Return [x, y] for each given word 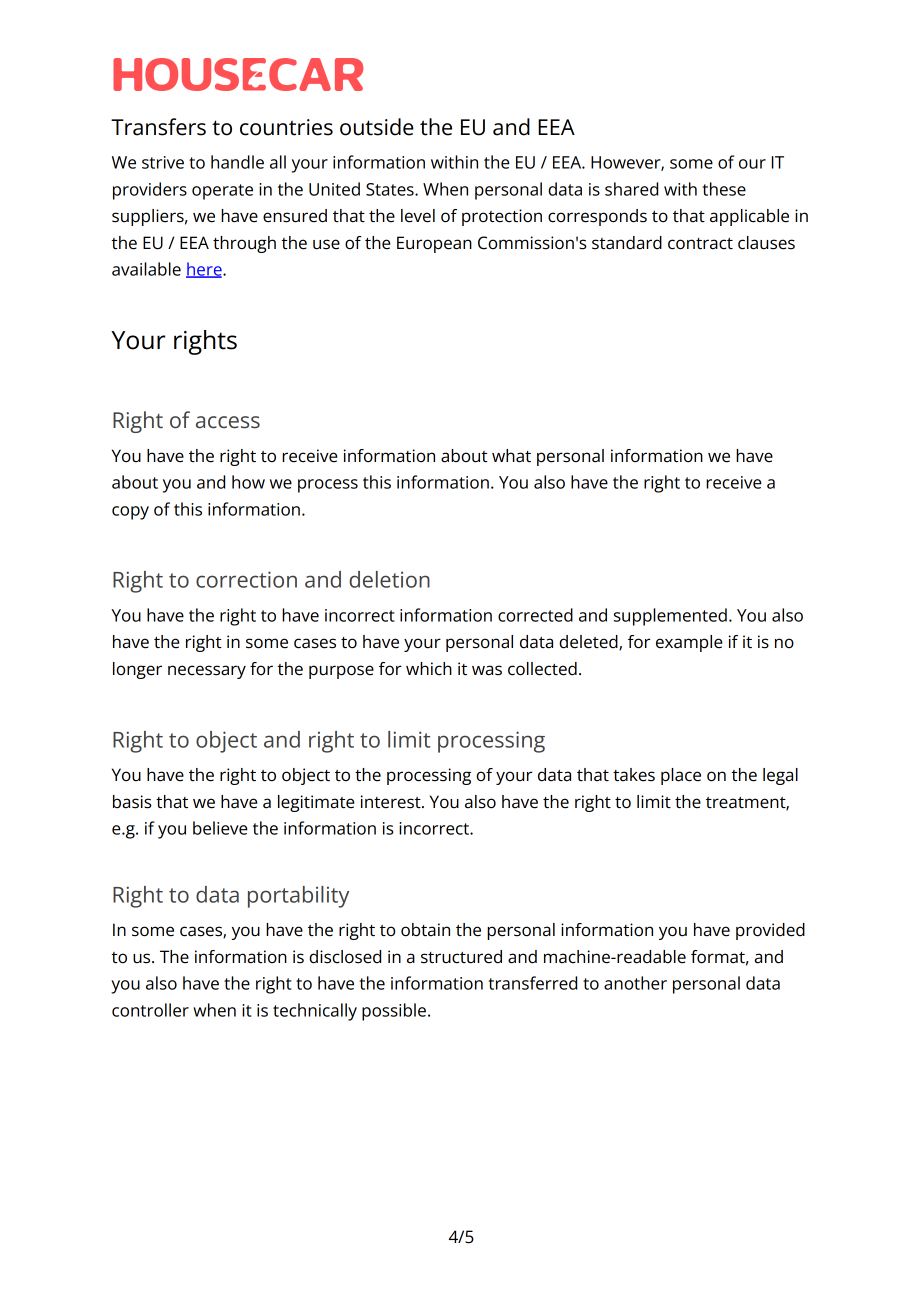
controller [150, 1010]
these [724, 189]
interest [392, 802]
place [681, 776]
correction [246, 579]
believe [220, 828]
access [228, 422]
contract [700, 244]
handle [237, 162]
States [391, 189]
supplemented [670, 617]
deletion [389, 579]
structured [461, 957]
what [511, 456]
